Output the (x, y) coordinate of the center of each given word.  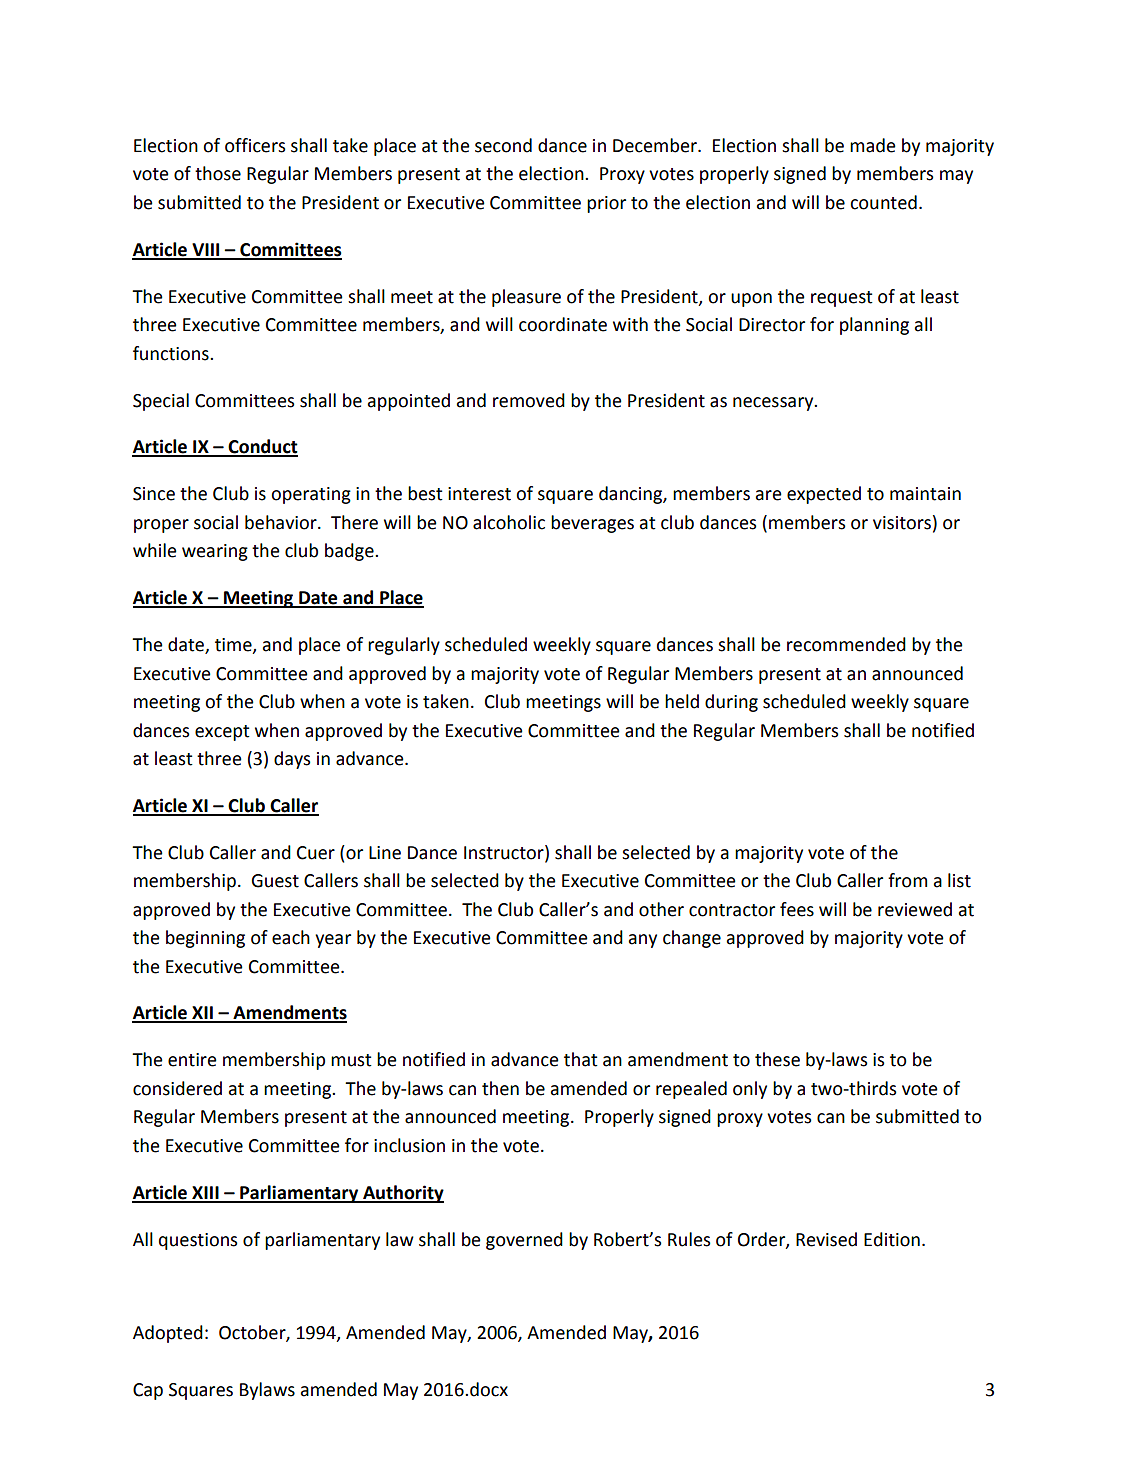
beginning (205, 939)
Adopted (168, 1334)
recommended (846, 644)
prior (606, 204)
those (218, 173)
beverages (592, 524)
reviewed (915, 909)
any (643, 941)
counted (883, 202)
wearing (215, 552)
